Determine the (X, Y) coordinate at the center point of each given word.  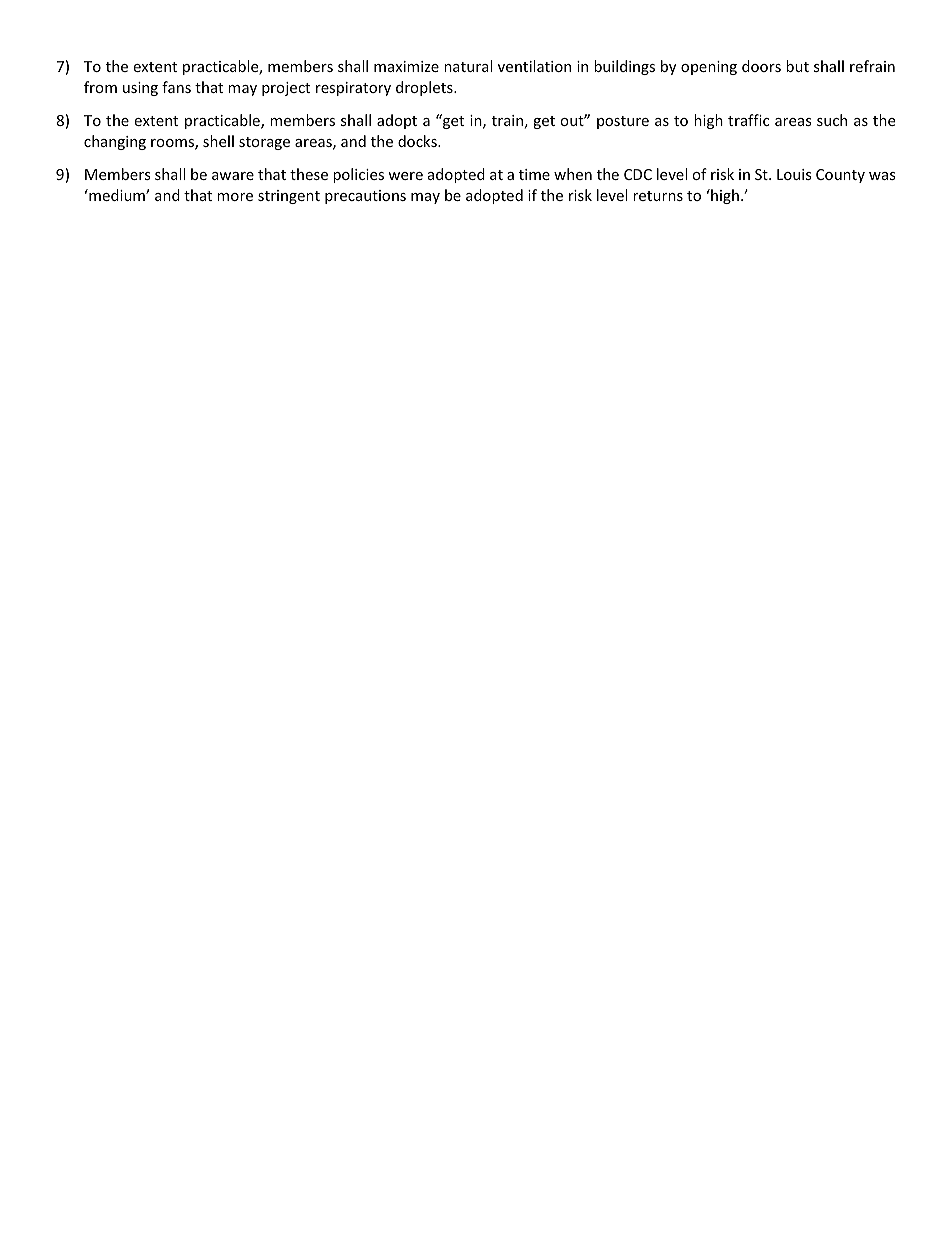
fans (176, 87)
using (140, 89)
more (235, 197)
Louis (794, 174)
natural (468, 66)
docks (418, 141)
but (797, 66)
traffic (748, 120)
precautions (365, 197)
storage (264, 143)
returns (658, 196)
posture (623, 122)
